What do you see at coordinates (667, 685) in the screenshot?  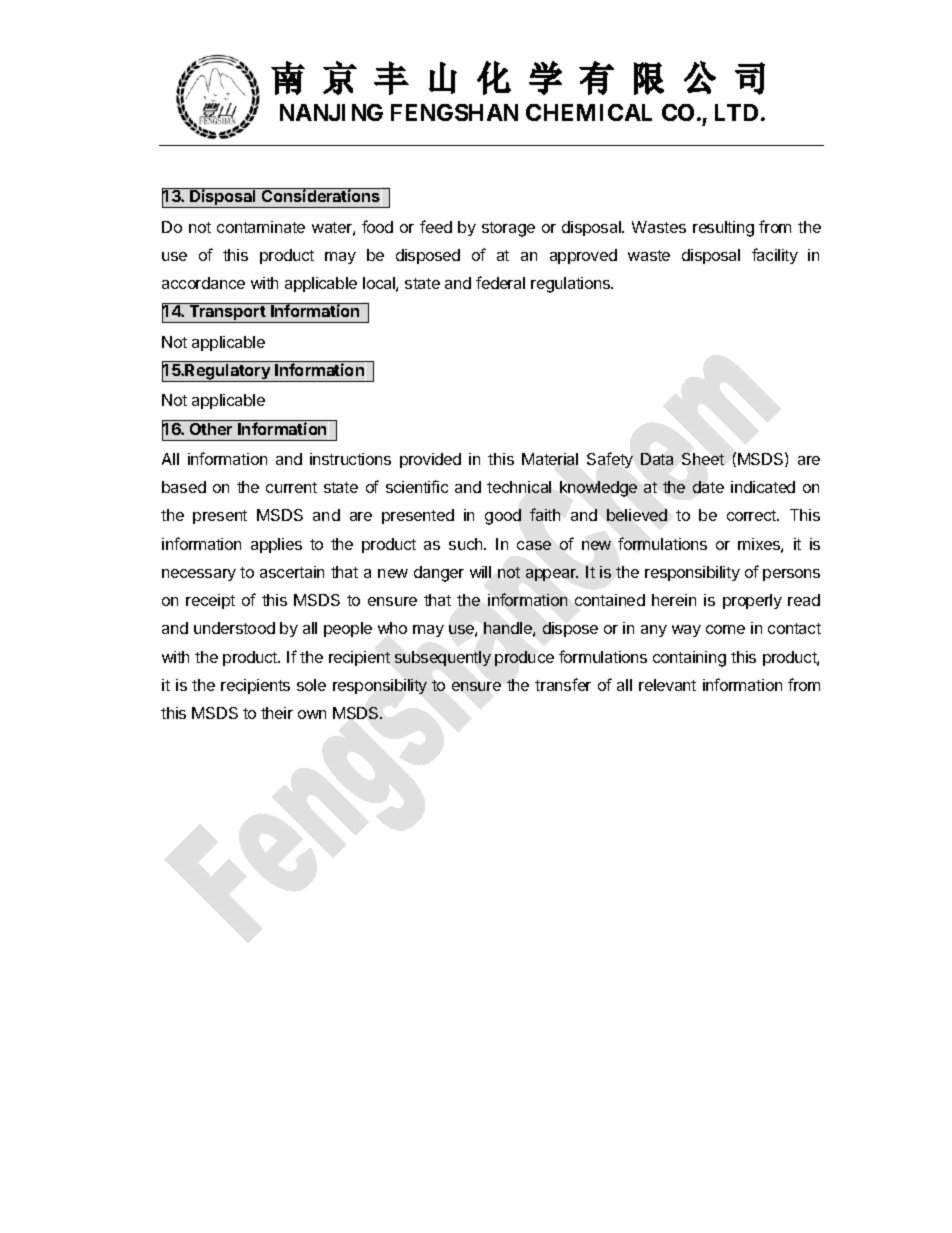 I see `relevant` at bounding box center [667, 685].
